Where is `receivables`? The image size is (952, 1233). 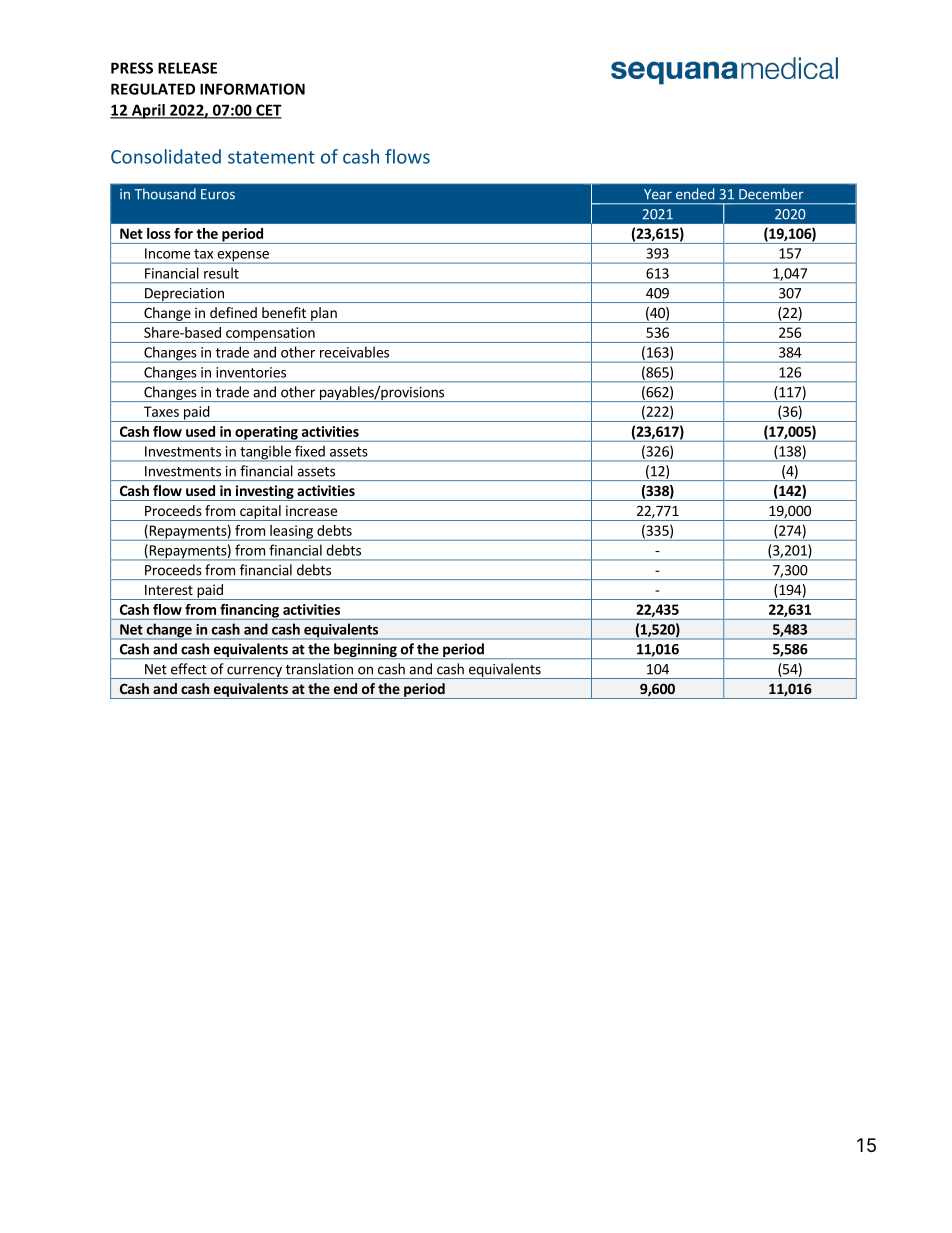 receivables is located at coordinates (354, 352).
